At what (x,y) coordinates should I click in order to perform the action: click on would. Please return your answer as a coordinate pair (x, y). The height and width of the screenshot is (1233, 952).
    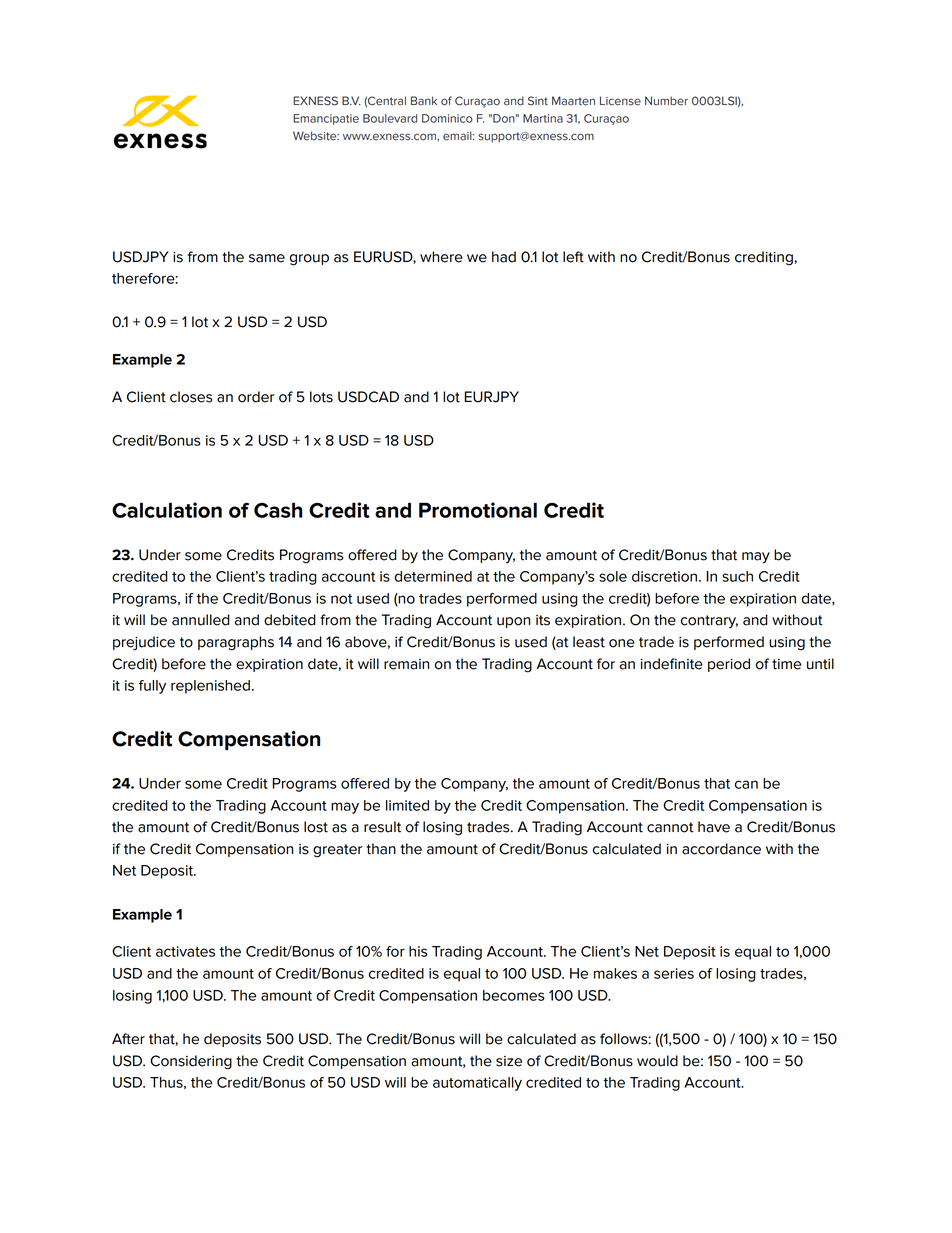
    Looking at the image, I should click on (657, 1061).
